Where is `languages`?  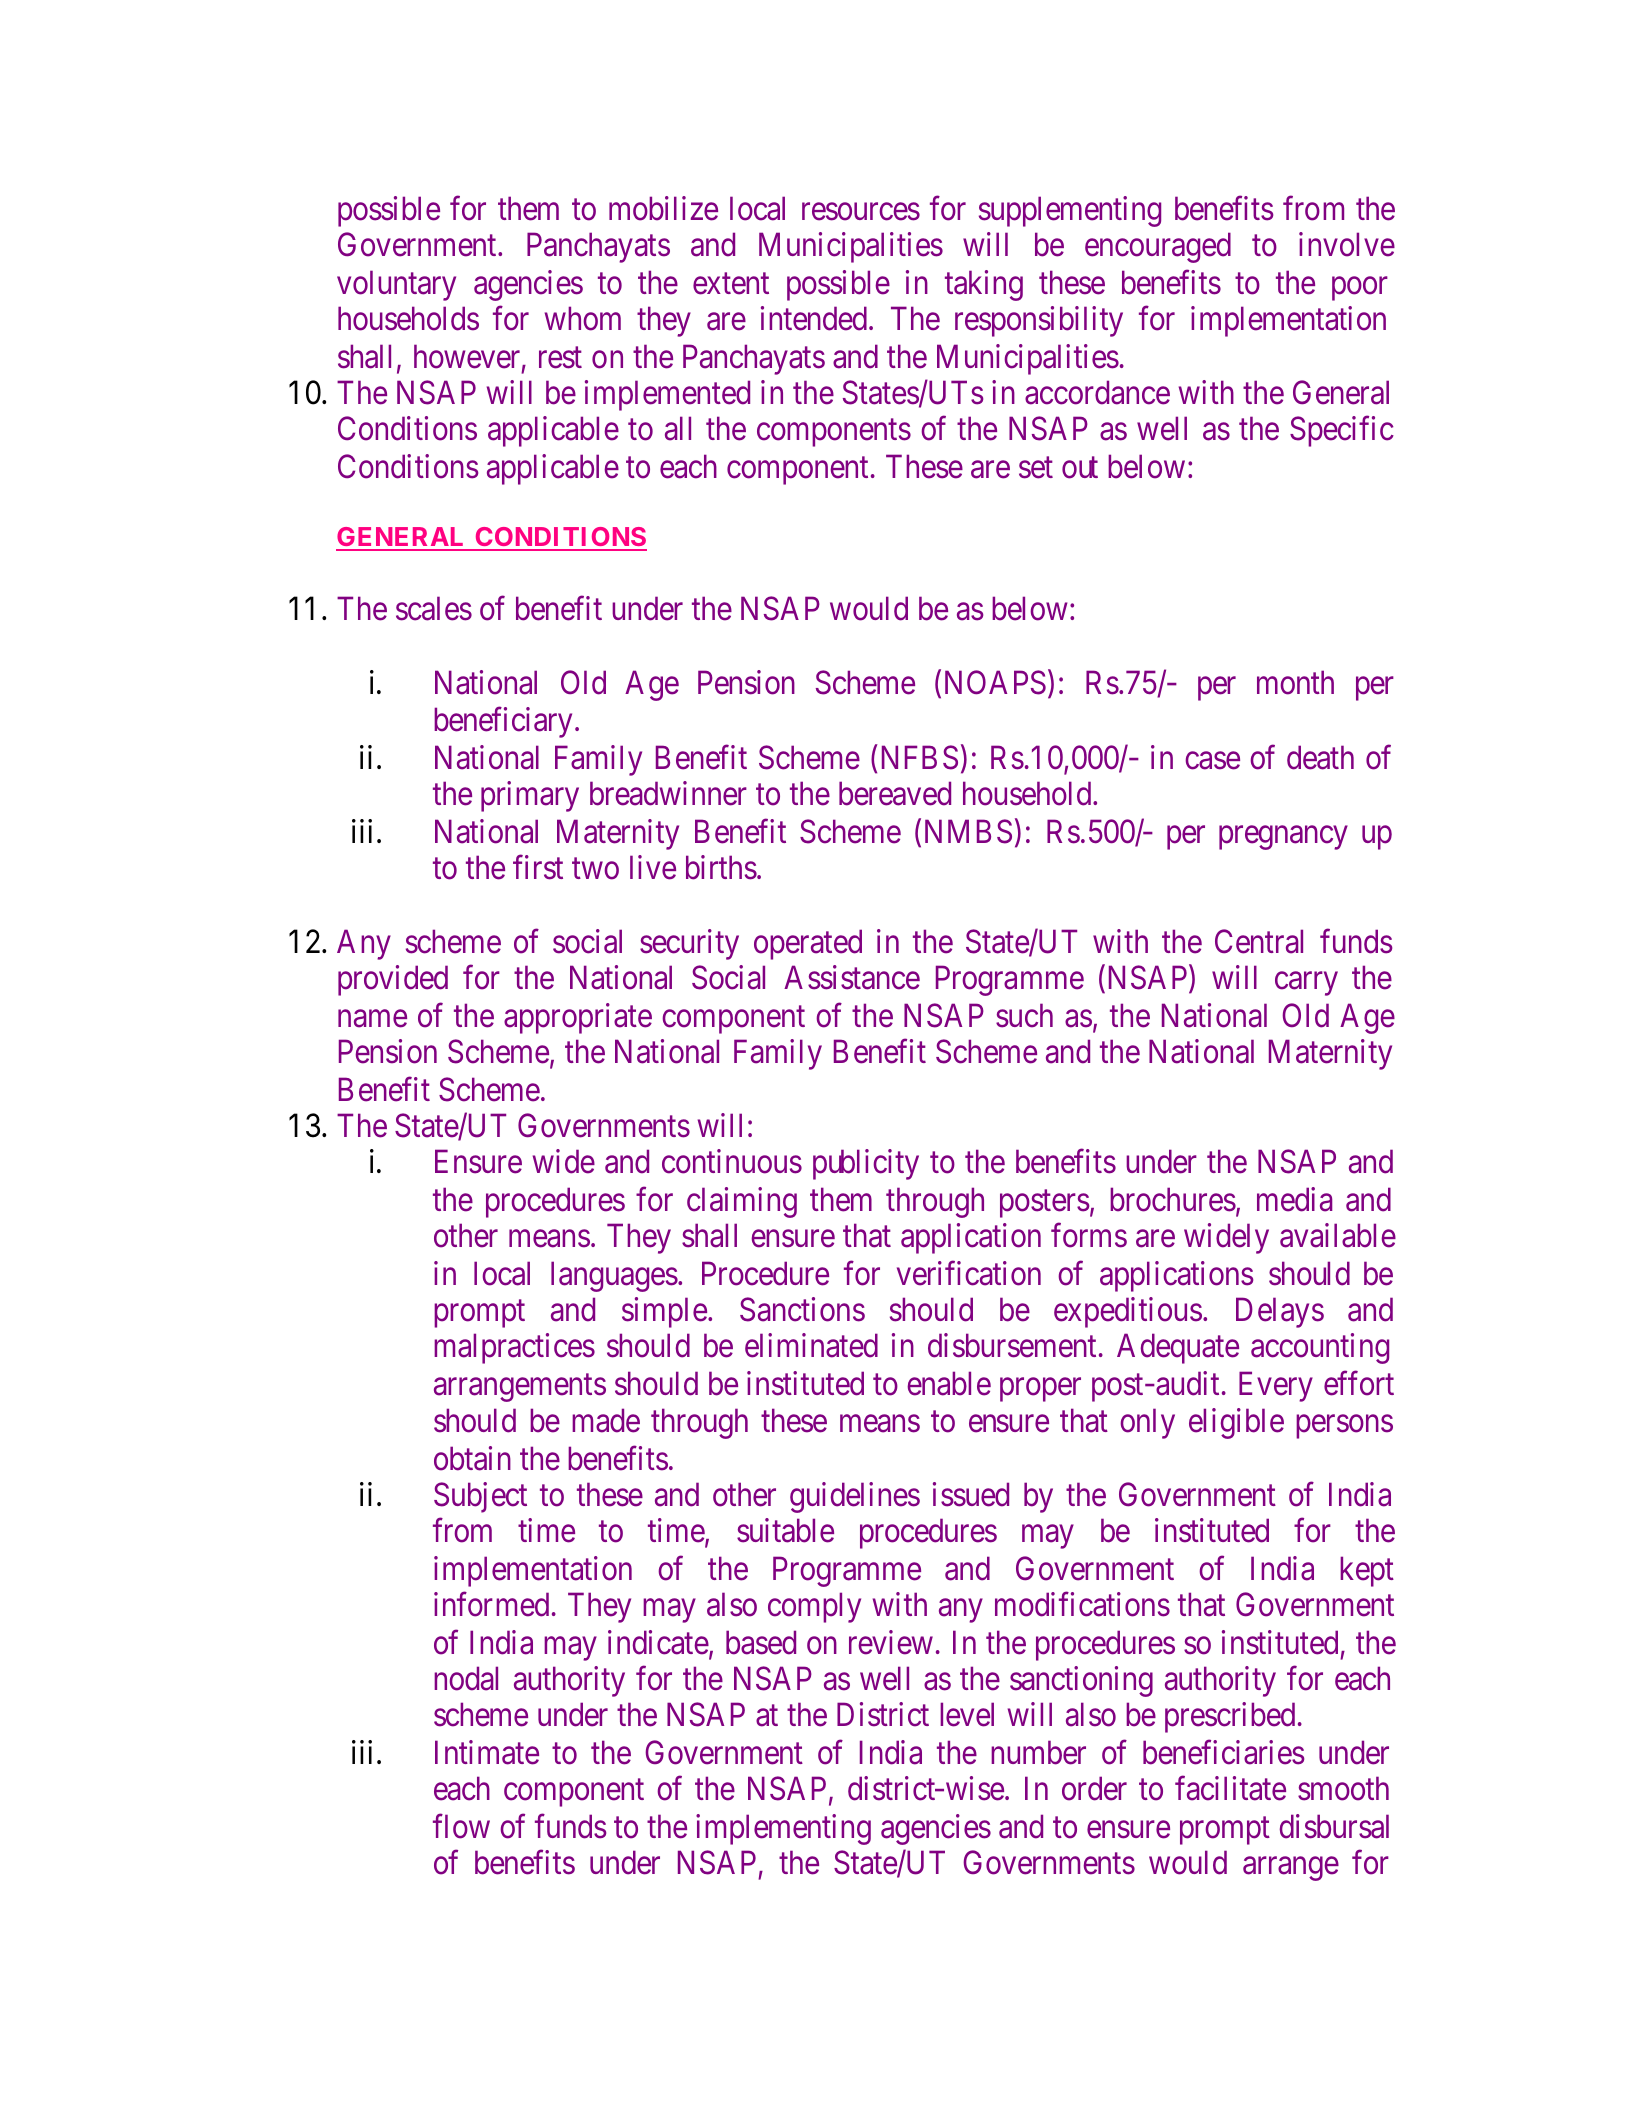
languages is located at coordinates (614, 1276).
